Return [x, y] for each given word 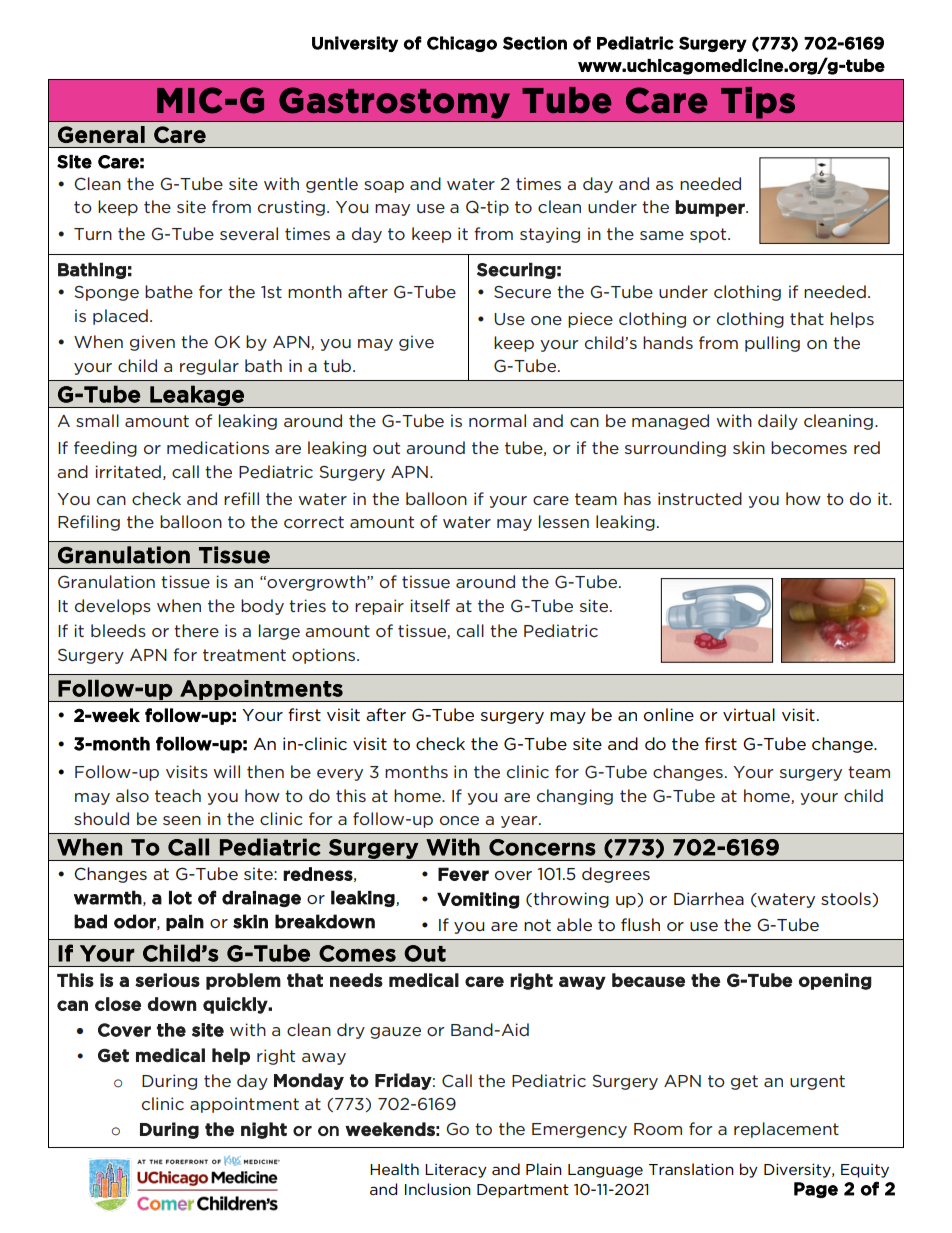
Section [535, 43]
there [196, 630]
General [101, 134]
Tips [758, 103]
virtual [749, 714]
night [264, 1130]
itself [430, 605]
